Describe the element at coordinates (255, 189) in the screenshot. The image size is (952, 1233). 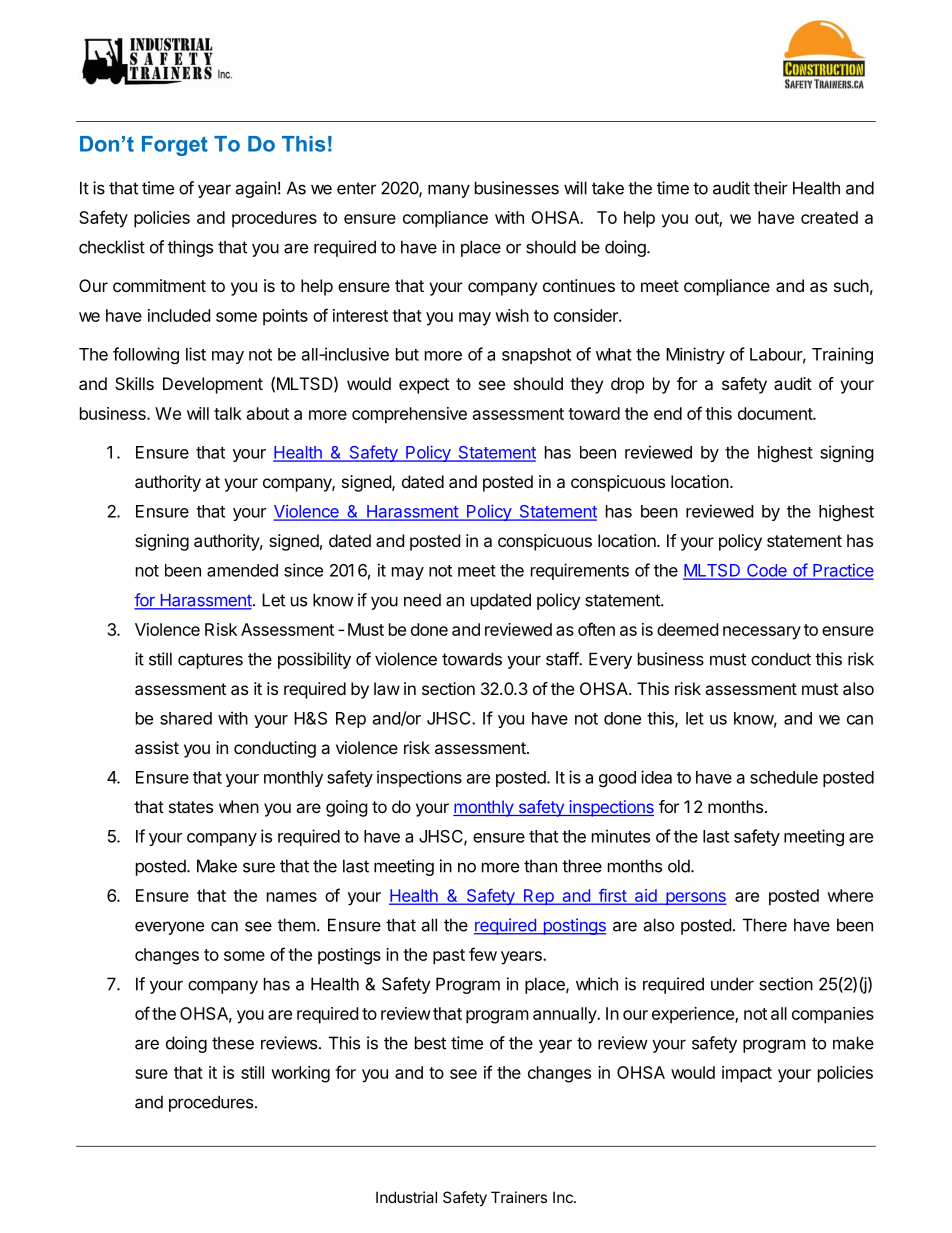
I see `again` at that location.
